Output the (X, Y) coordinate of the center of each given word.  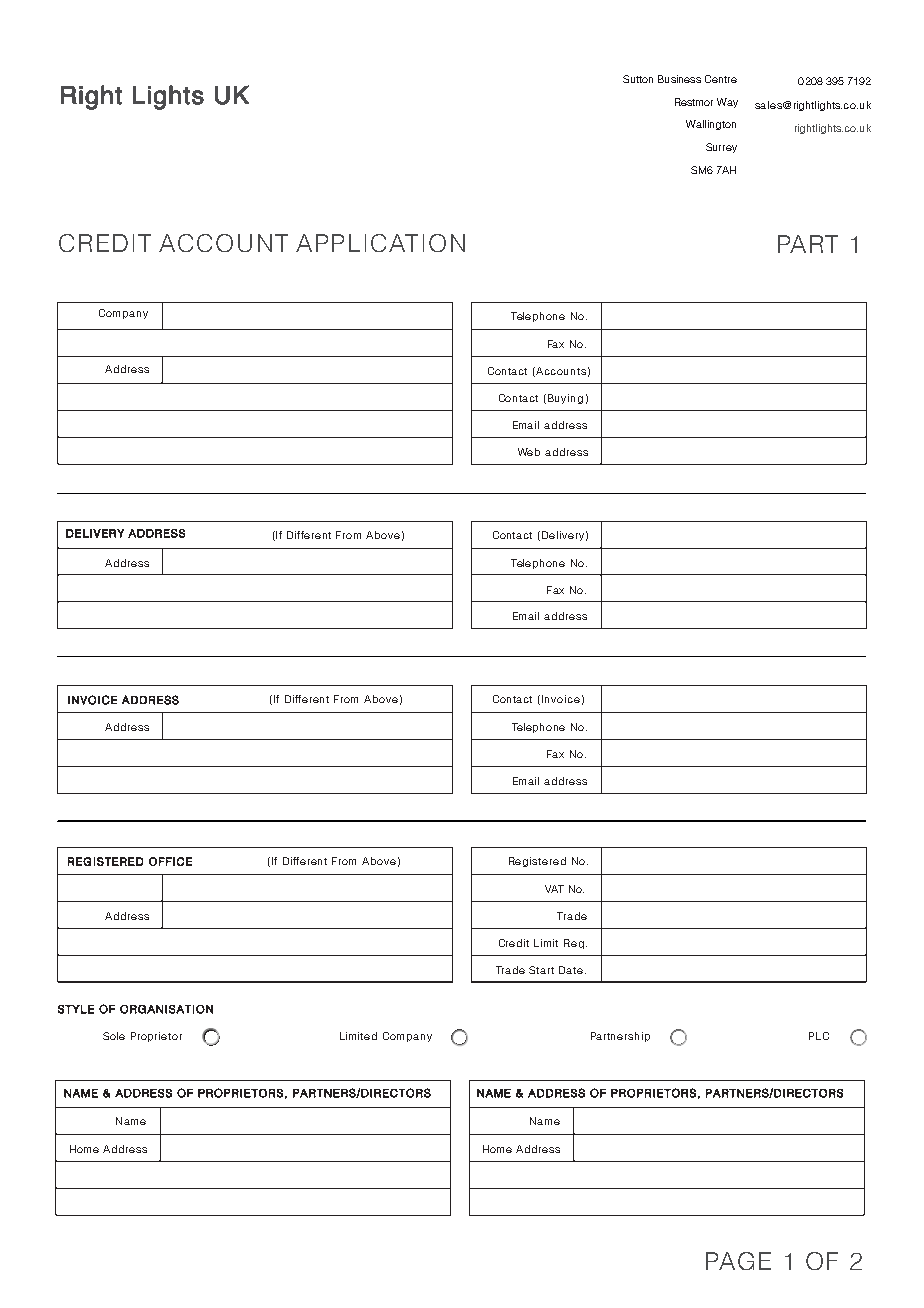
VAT (554, 889)
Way (727, 103)
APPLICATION (380, 243)
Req (574, 944)
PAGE (738, 1261)
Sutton (638, 79)
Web (529, 452)
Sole (114, 1036)
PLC (819, 1036)
